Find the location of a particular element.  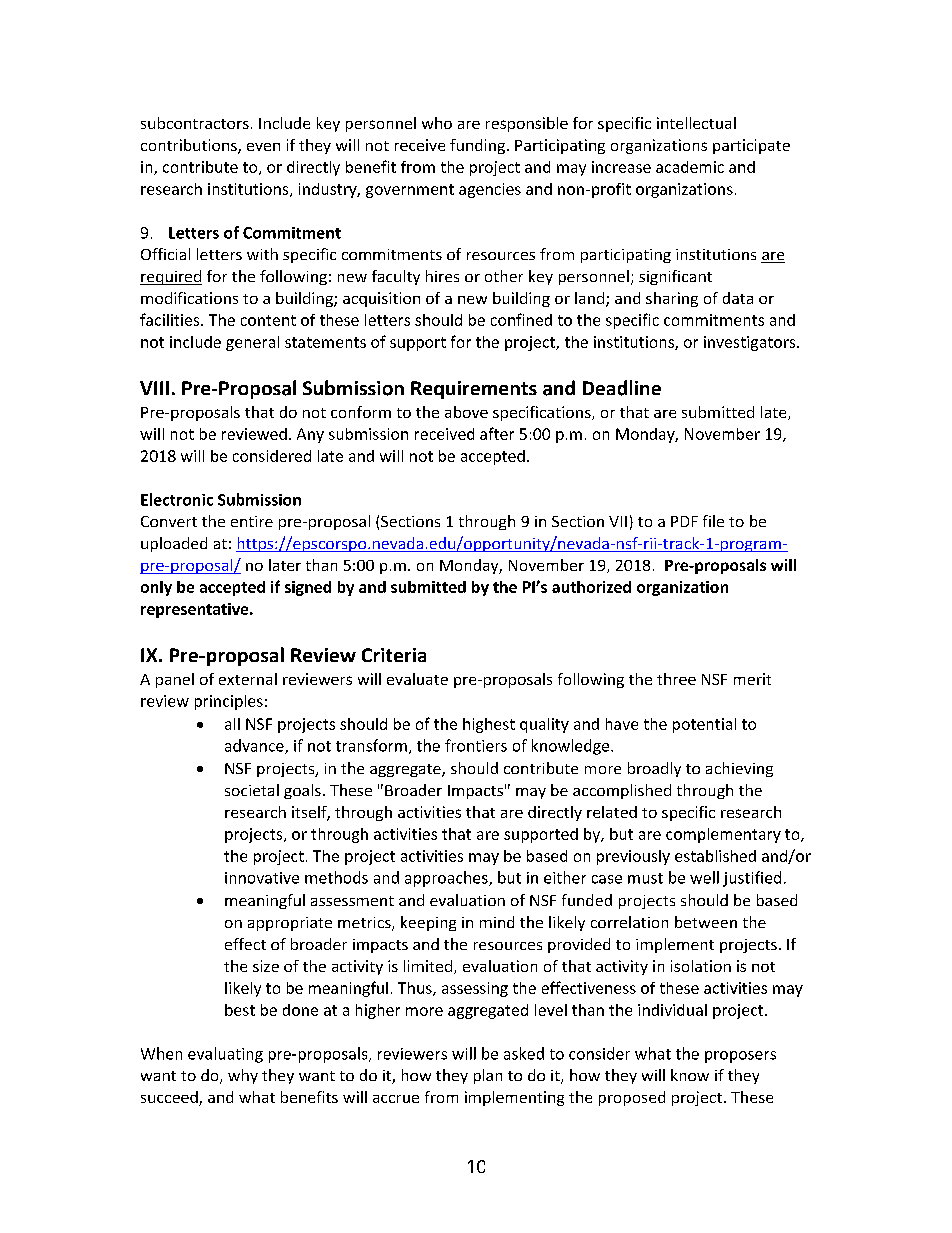

funding is located at coordinates (477, 146).
